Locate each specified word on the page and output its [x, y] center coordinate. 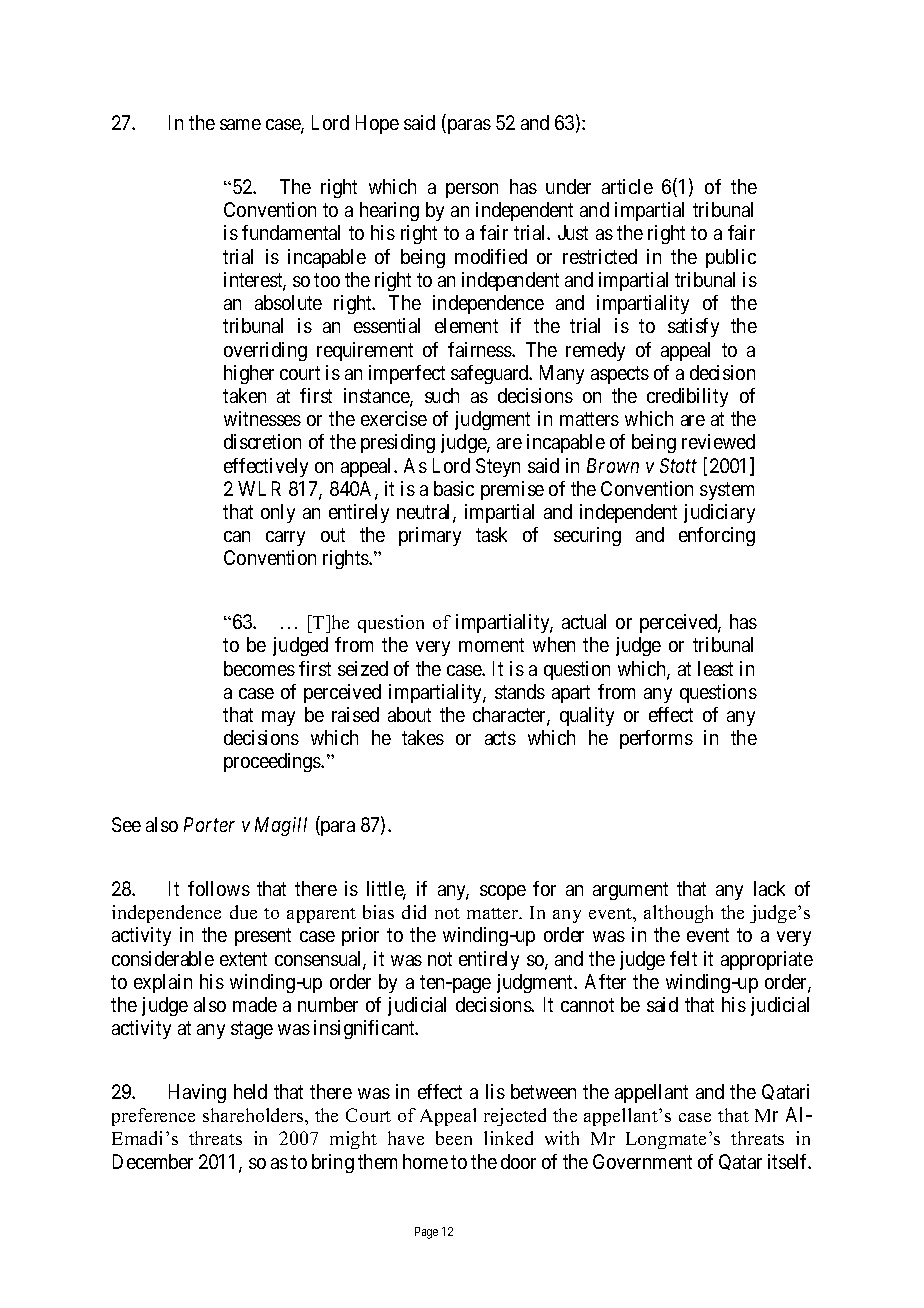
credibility [687, 397]
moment [491, 645]
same [240, 124]
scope [503, 892]
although [678, 914]
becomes [259, 668]
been [454, 1138]
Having [197, 1093]
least [715, 668]
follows [219, 888]
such [442, 395]
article [627, 186]
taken [244, 395]
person [472, 190]
